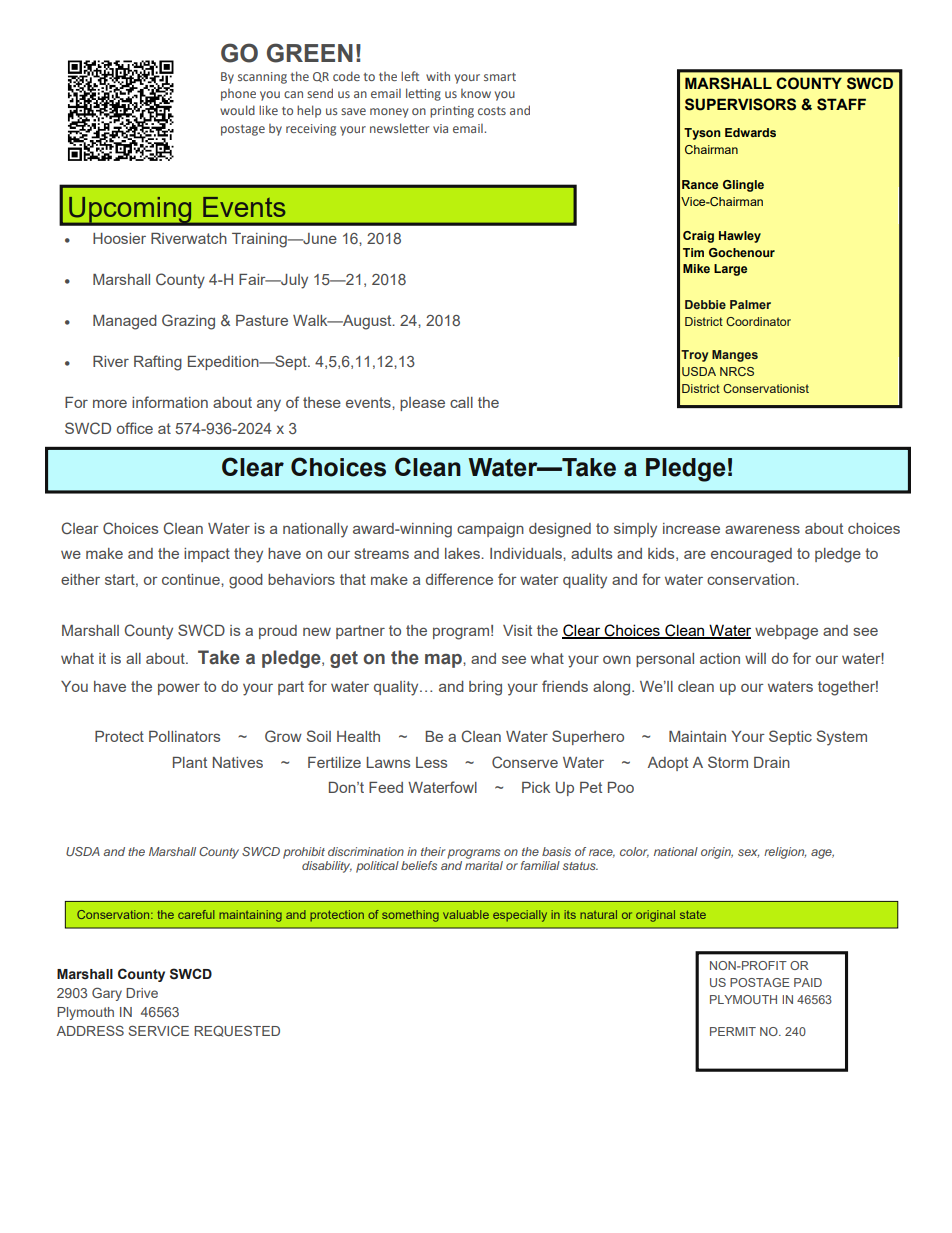 Image resolution: width=952 pixels, height=1233 pixels. I want to click on SUPERVISORS, so click(740, 104).
